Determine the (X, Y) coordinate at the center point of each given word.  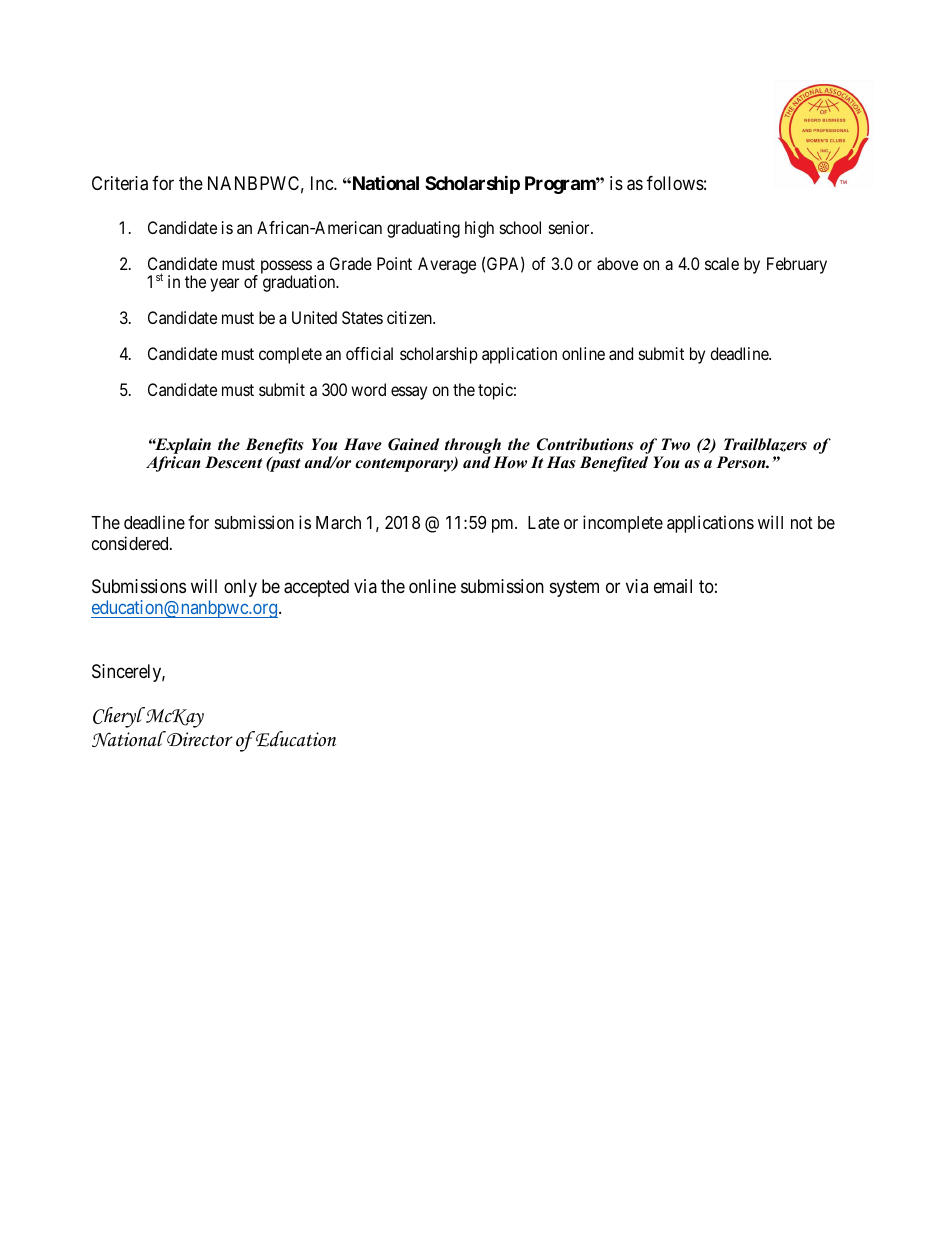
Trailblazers (765, 445)
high (479, 229)
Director (199, 739)
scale (722, 263)
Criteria (120, 183)
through (474, 447)
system (574, 588)
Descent (233, 462)
